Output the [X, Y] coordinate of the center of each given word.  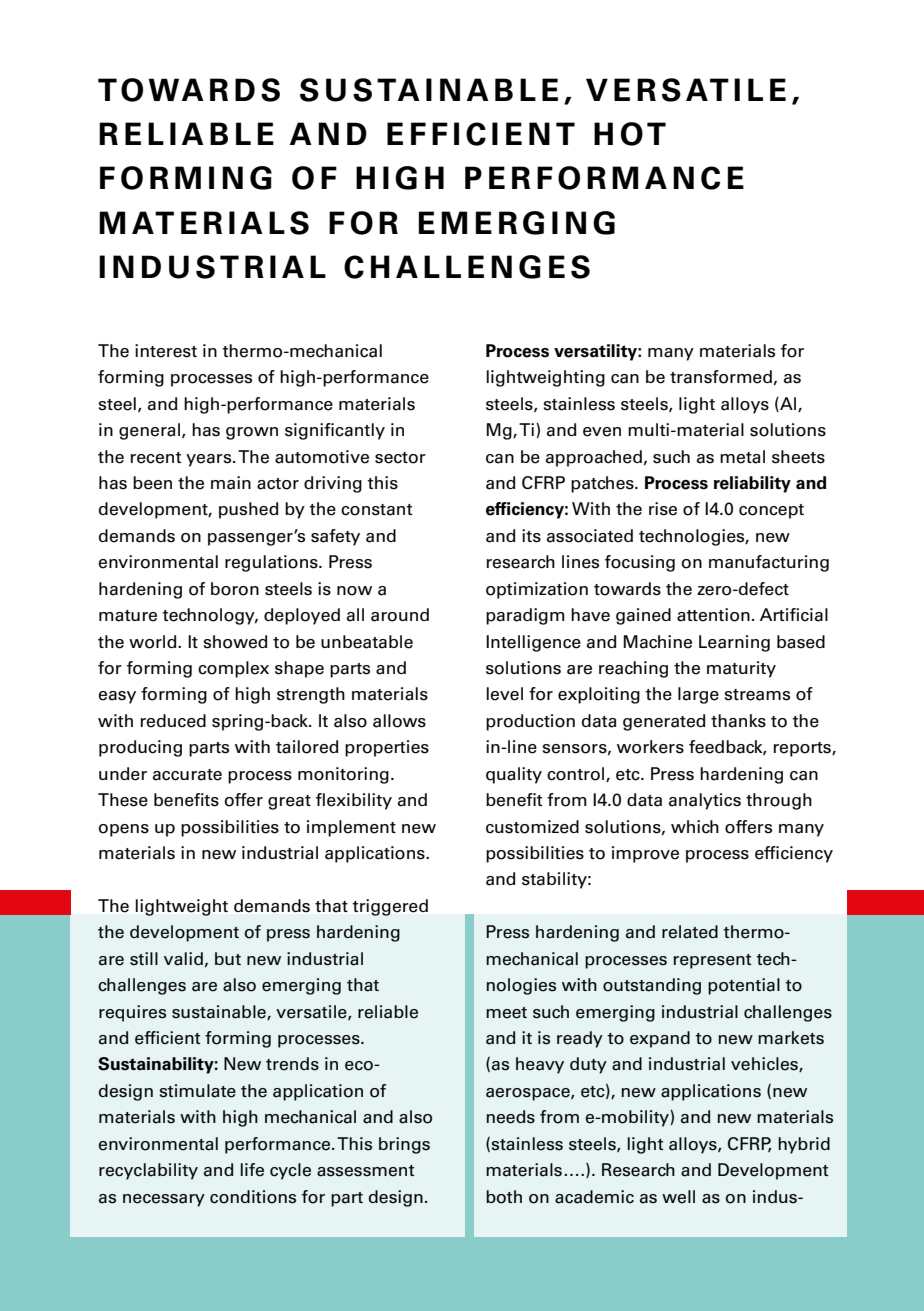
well [678, 1197]
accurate [187, 775]
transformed [721, 377]
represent [712, 961]
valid [183, 959]
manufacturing [769, 563]
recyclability [148, 1171]
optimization [537, 590]
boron [235, 589]
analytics [705, 801]
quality [514, 775]
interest [166, 351]
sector [400, 458]
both [504, 1197]
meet [506, 1013]
